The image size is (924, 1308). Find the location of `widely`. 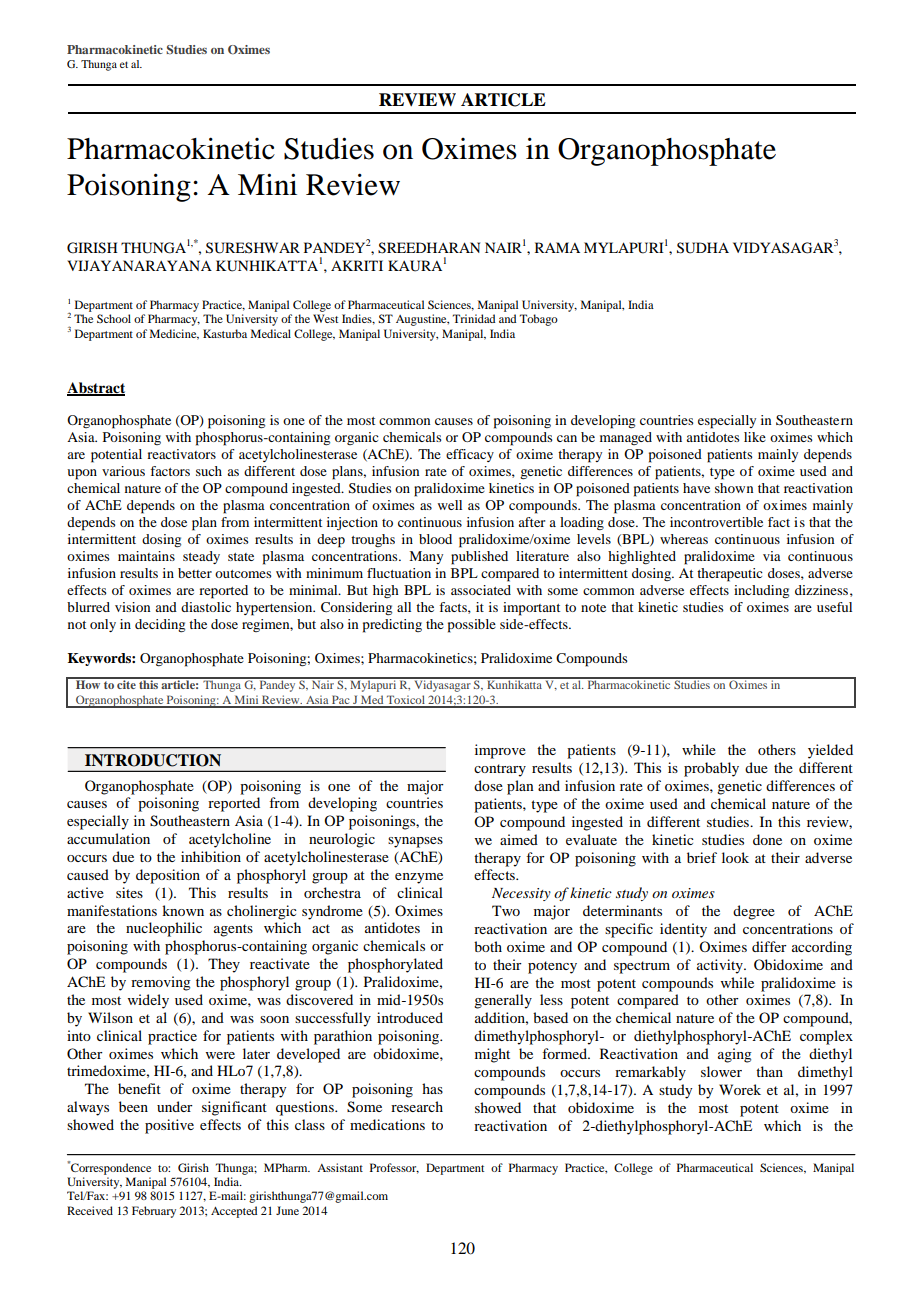

widely is located at coordinates (148, 1001).
